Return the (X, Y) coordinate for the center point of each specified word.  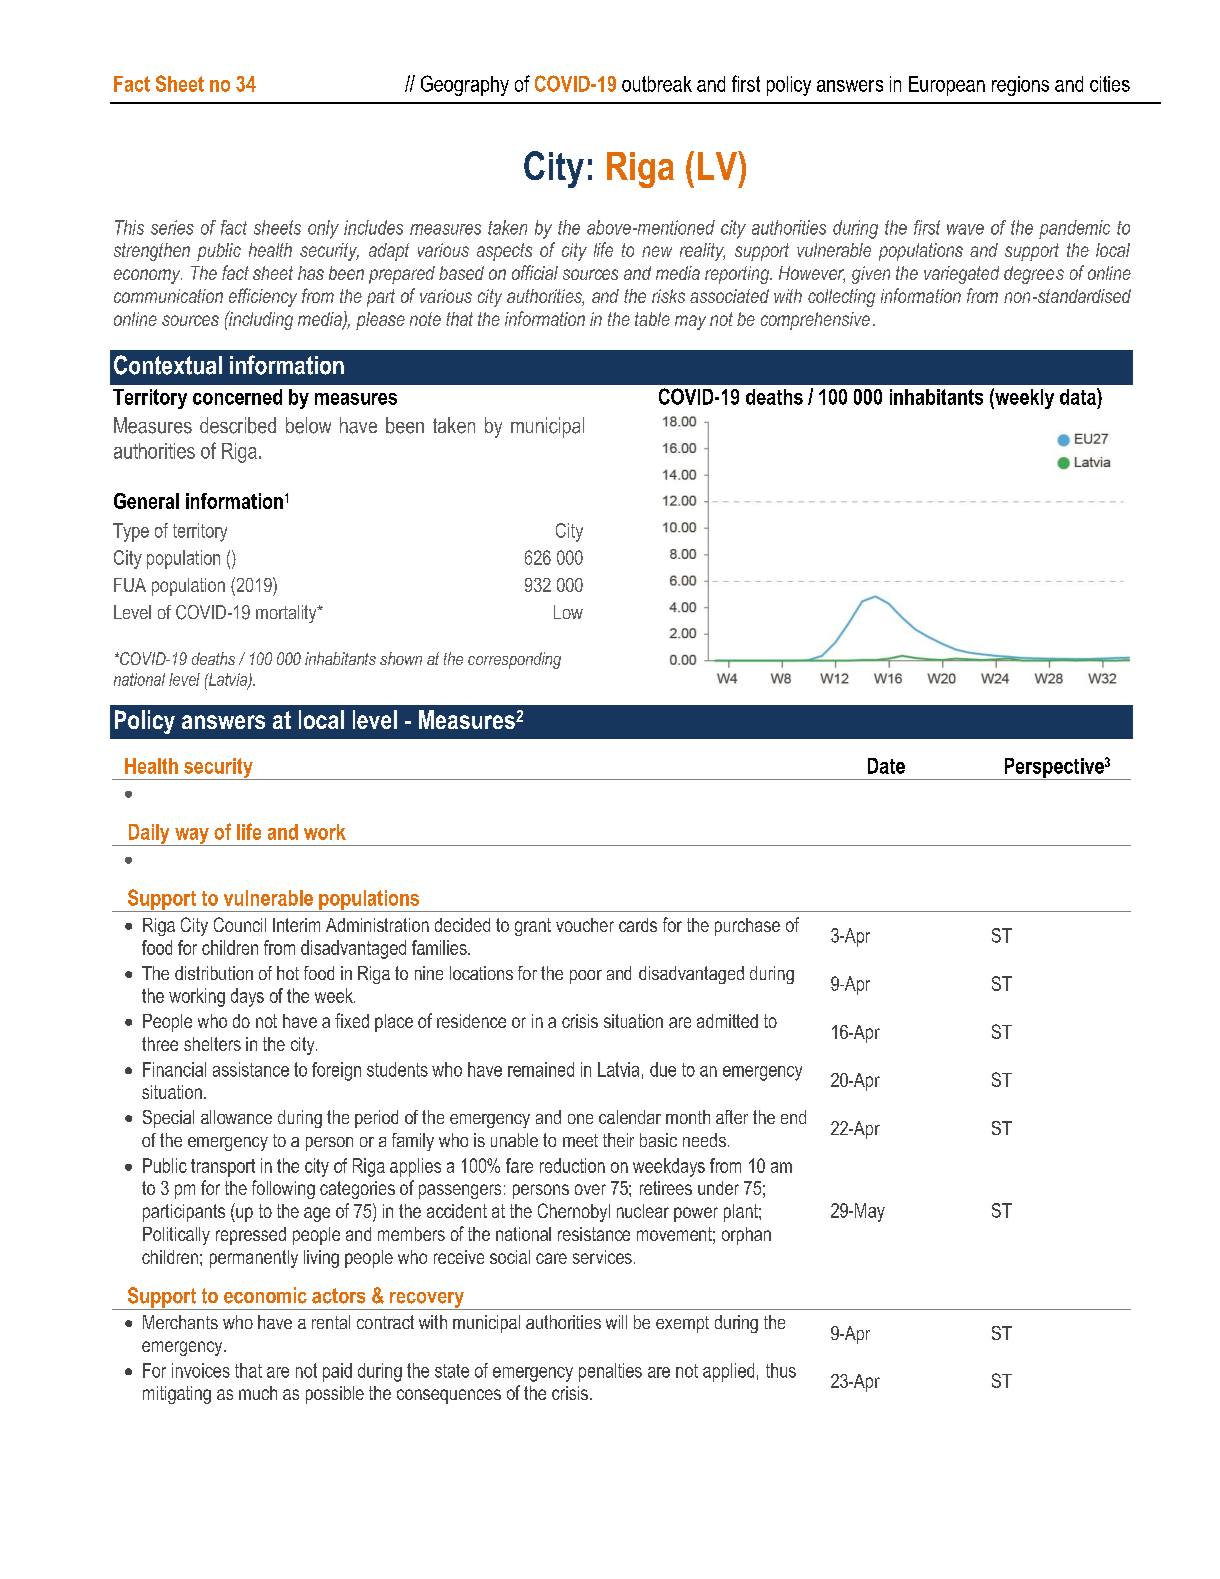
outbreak (657, 84)
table (652, 319)
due (663, 1069)
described (238, 425)
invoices (201, 1370)
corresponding (514, 660)
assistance (251, 1069)
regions (1020, 86)
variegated (961, 275)
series (172, 227)
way (192, 837)
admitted (727, 1021)
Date (886, 766)
